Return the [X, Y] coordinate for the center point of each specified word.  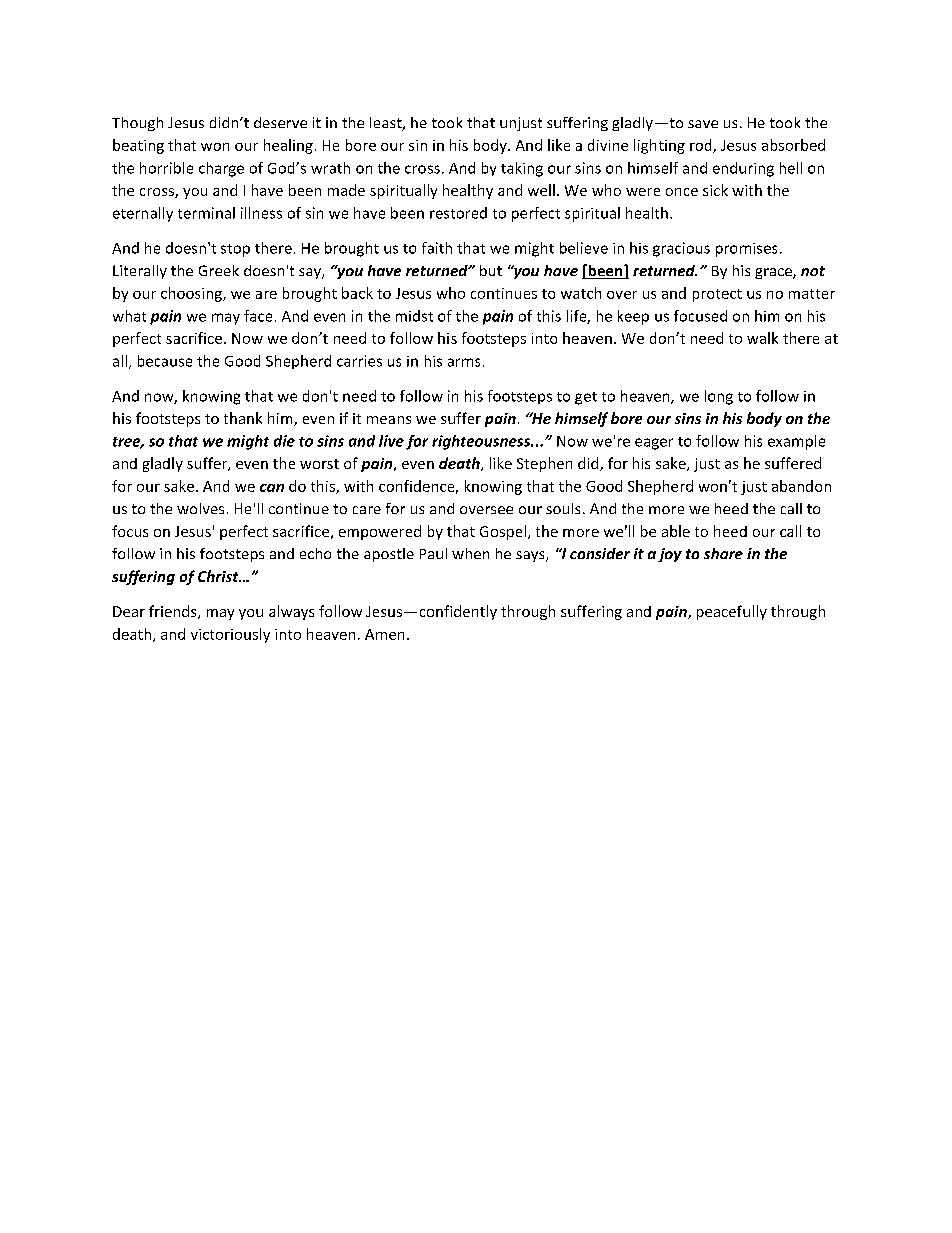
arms [464, 362]
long [719, 397]
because [165, 361]
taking [522, 169]
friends [174, 612]
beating [138, 146]
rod [702, 146]
